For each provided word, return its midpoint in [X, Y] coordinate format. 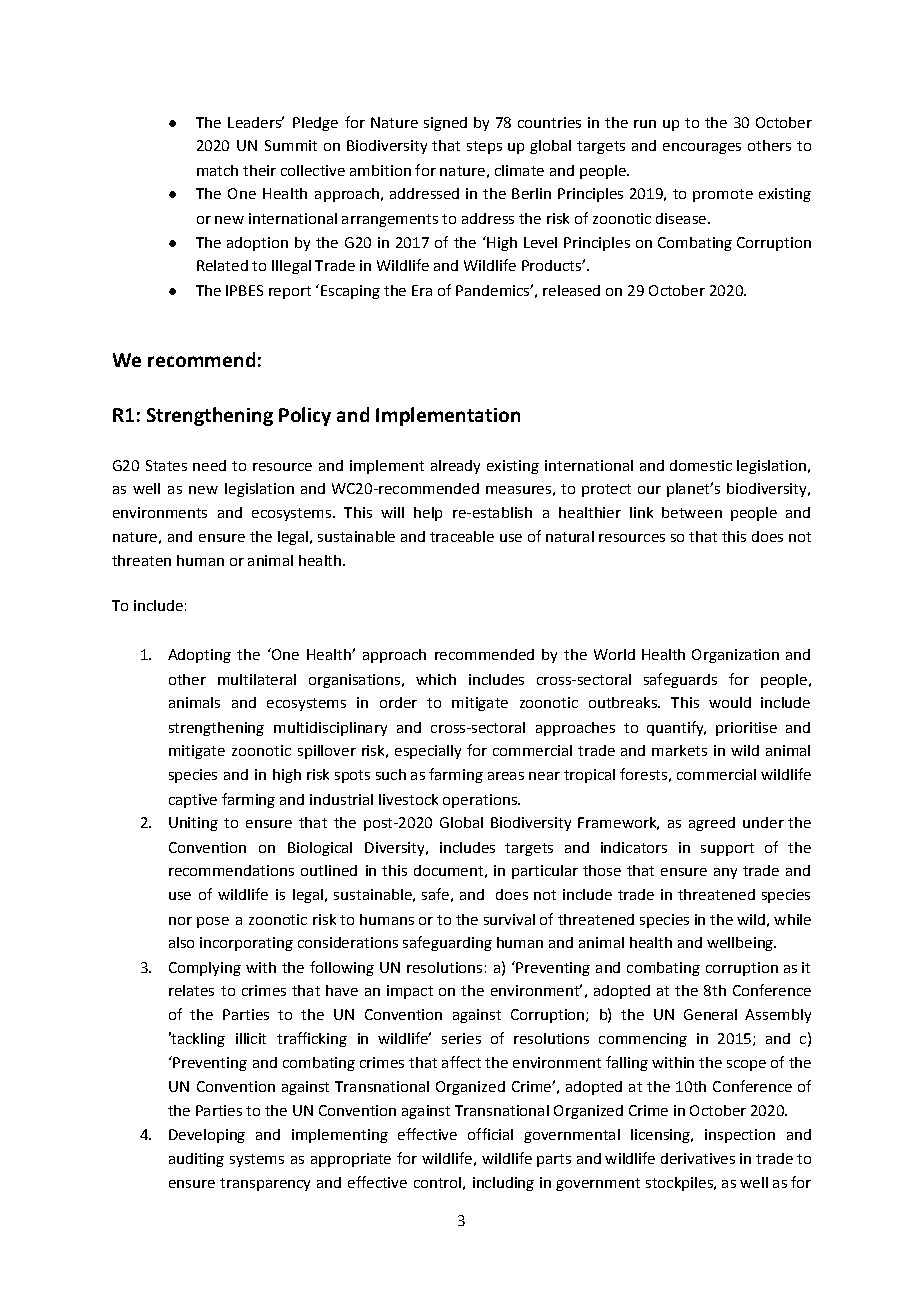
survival [509, 919]
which [436, 679]
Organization [735, 656]
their [259, 170]
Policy [305, 416]
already [455, 467]
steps [484, 147]
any [725, 873]
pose [213, 922]
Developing [207, 1136]
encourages [702, 148]
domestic [701, 465]
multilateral [257, 679]
